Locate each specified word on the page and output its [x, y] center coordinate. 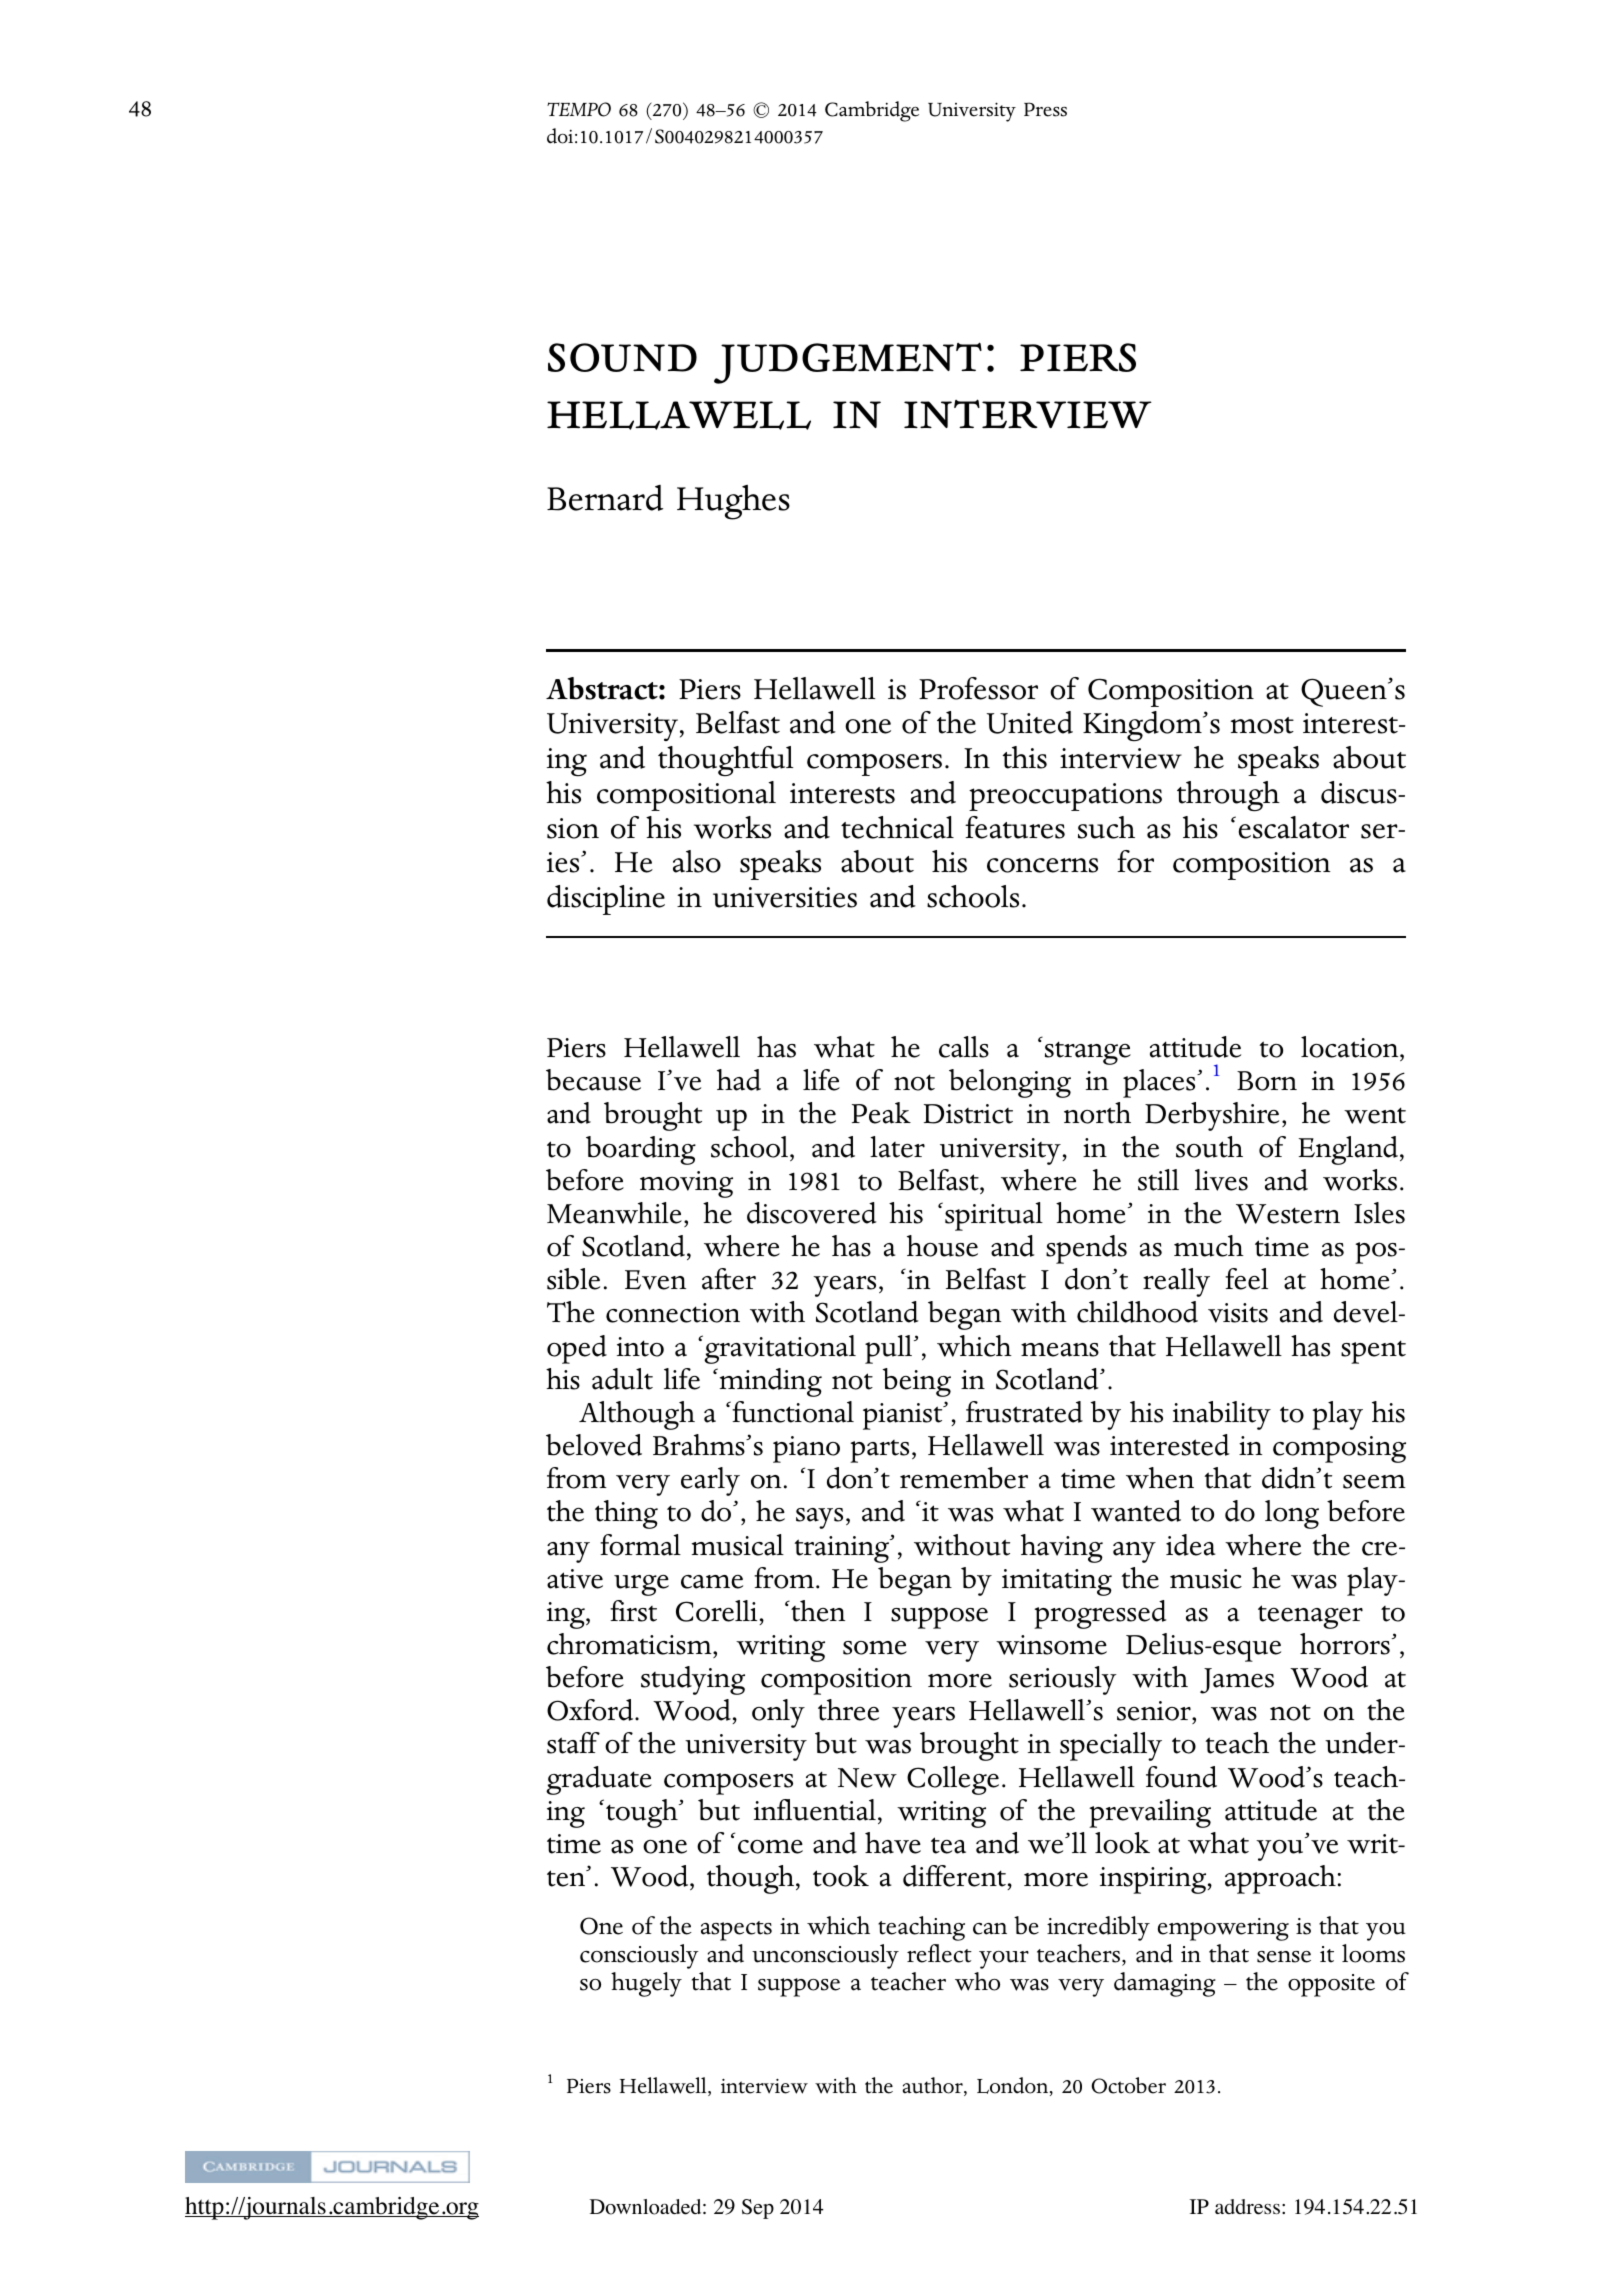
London [1014, 2086]
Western [1288, 1214]
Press [1045, 109]
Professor [978, 688]
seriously [1063, 1680]
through [1228, 796]
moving [686, 1184]
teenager [1310, 1617]
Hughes [733, 502]
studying [693, 1680]
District [968, 1114]
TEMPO [579, 109]
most [1262, 725]
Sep [758, 2209]
